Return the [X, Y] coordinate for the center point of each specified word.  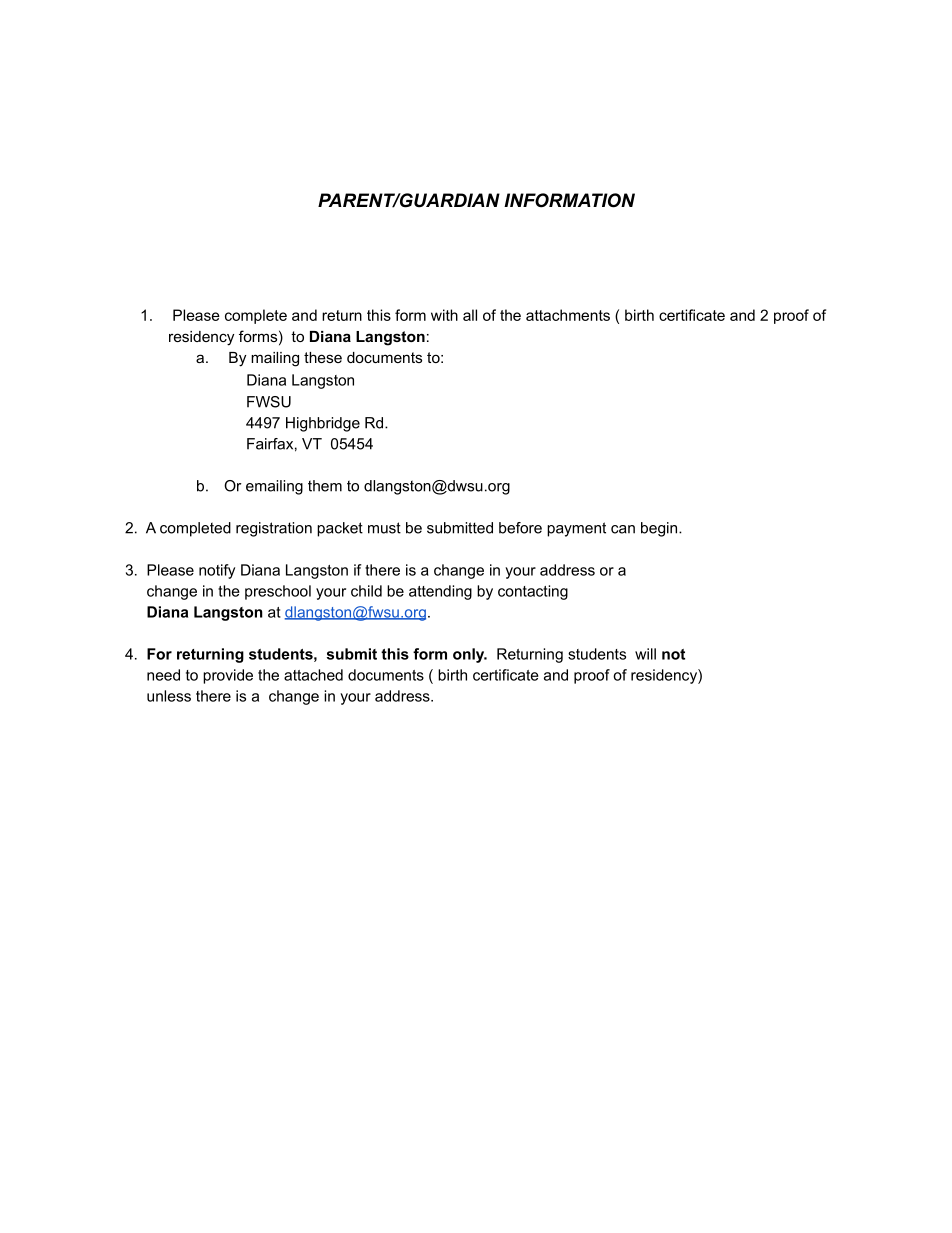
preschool [278, 592]
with [444, 315]
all [470, 315]
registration [274, 529]
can [623, 529]
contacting [533, 592]
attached [313, 675]
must [384, 528]
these [323, 357]
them [325, 486]
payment [576, 529]
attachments [568, 315]
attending [440, 592]
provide [228, 676]
